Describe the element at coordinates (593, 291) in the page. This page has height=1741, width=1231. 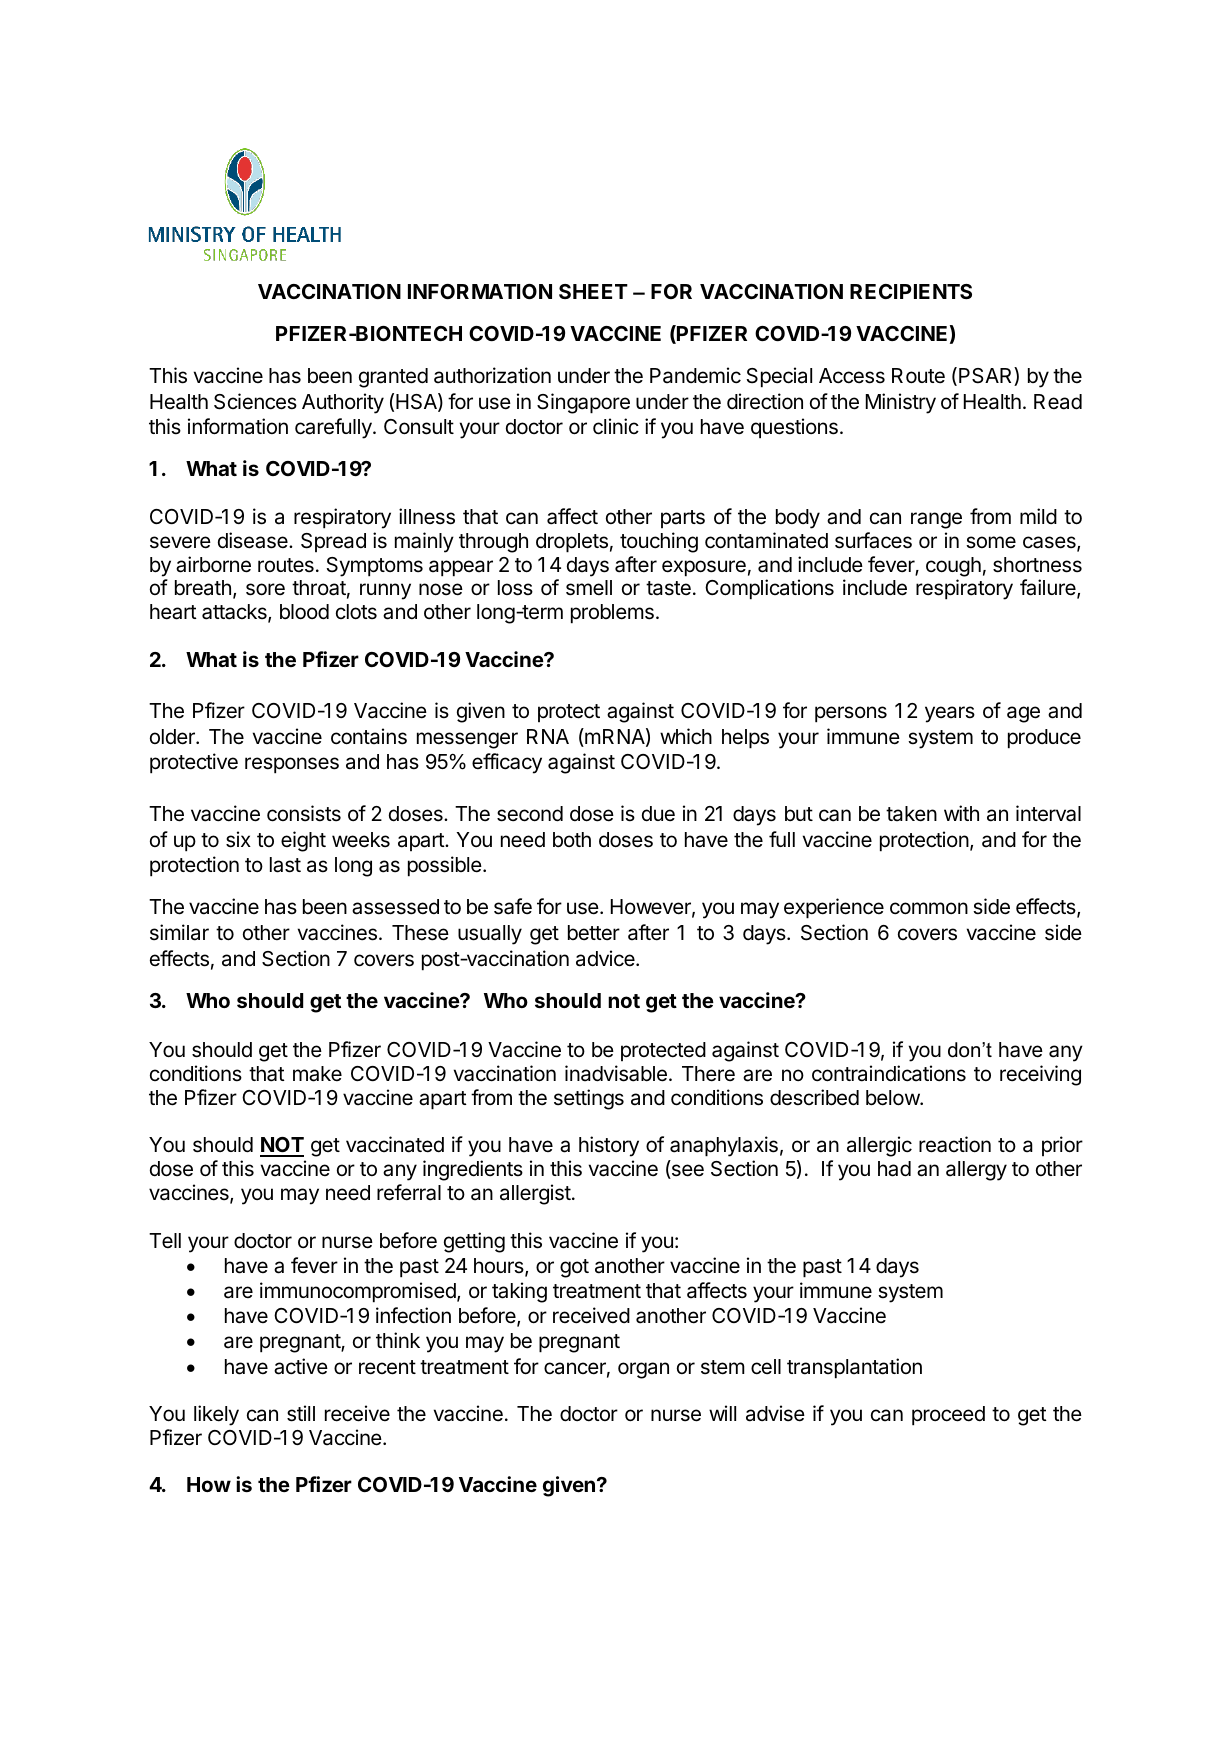
I see `SHEET` at that location.
